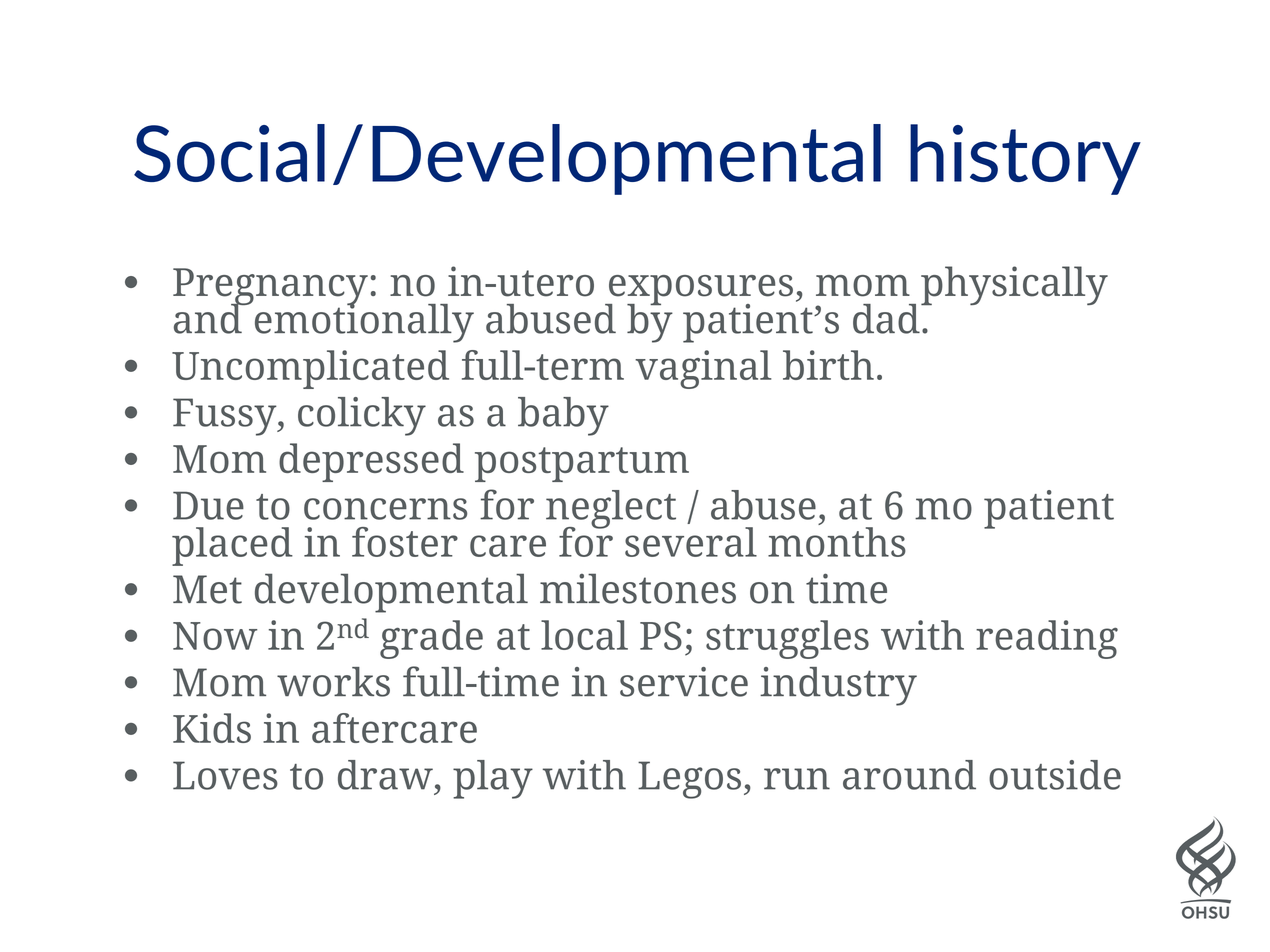  What do you see at coordinates (270, 288) in the page?
I see `Pregnancy` at bounding box center [270, 288].
